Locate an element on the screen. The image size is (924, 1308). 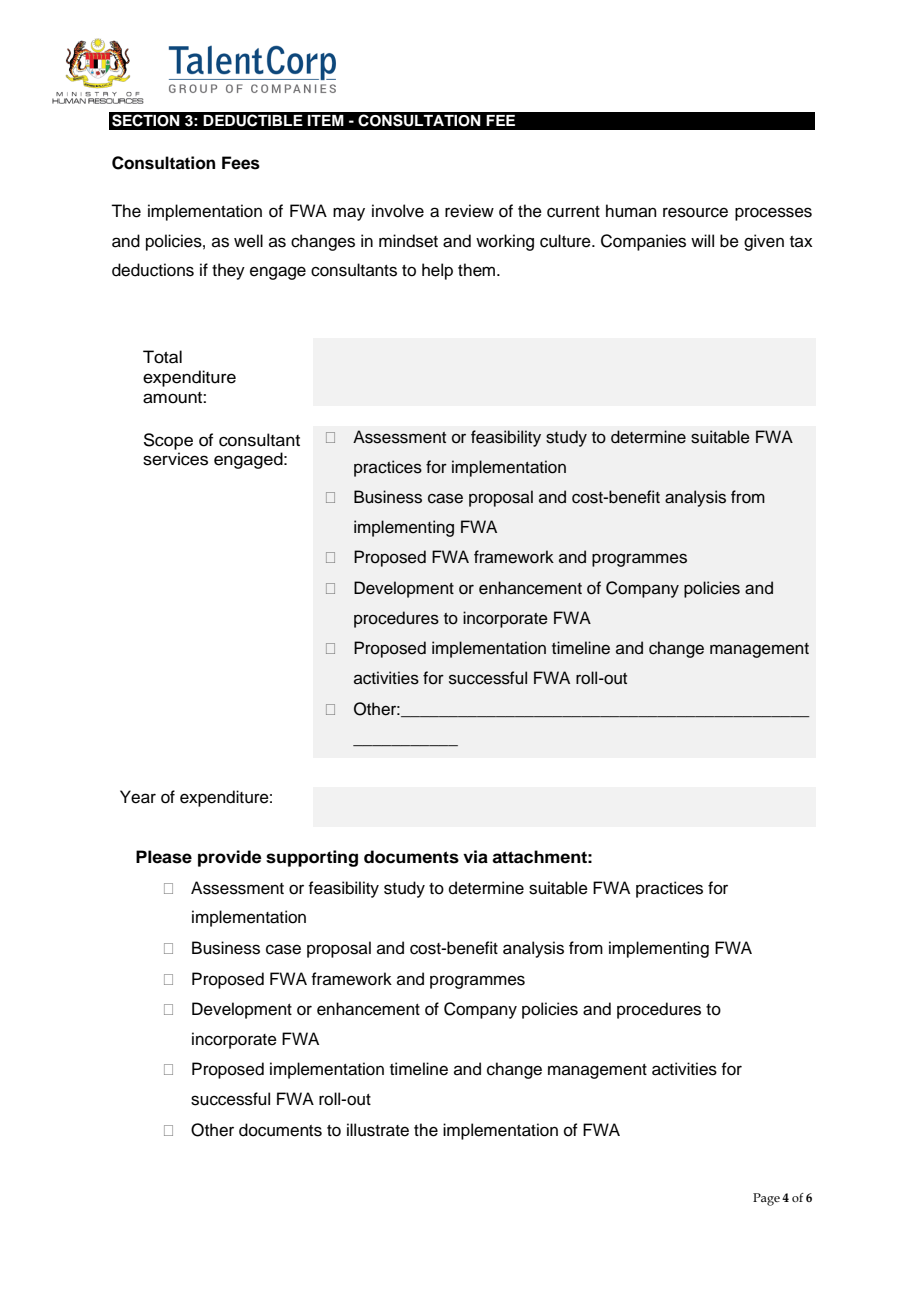
Fees is located at coordinates (241, 163).
